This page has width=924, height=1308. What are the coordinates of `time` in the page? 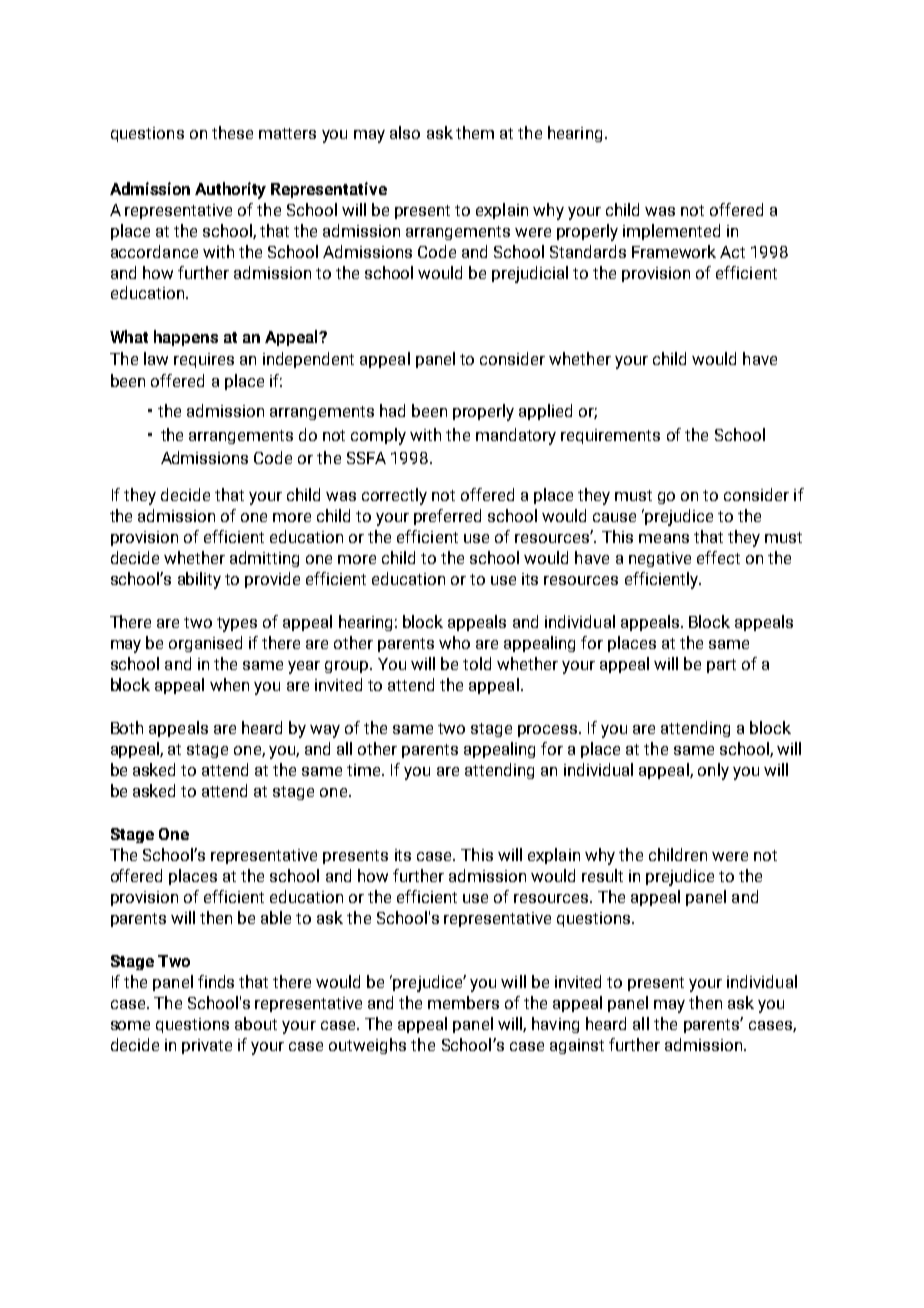 It's located at (365, 770).
